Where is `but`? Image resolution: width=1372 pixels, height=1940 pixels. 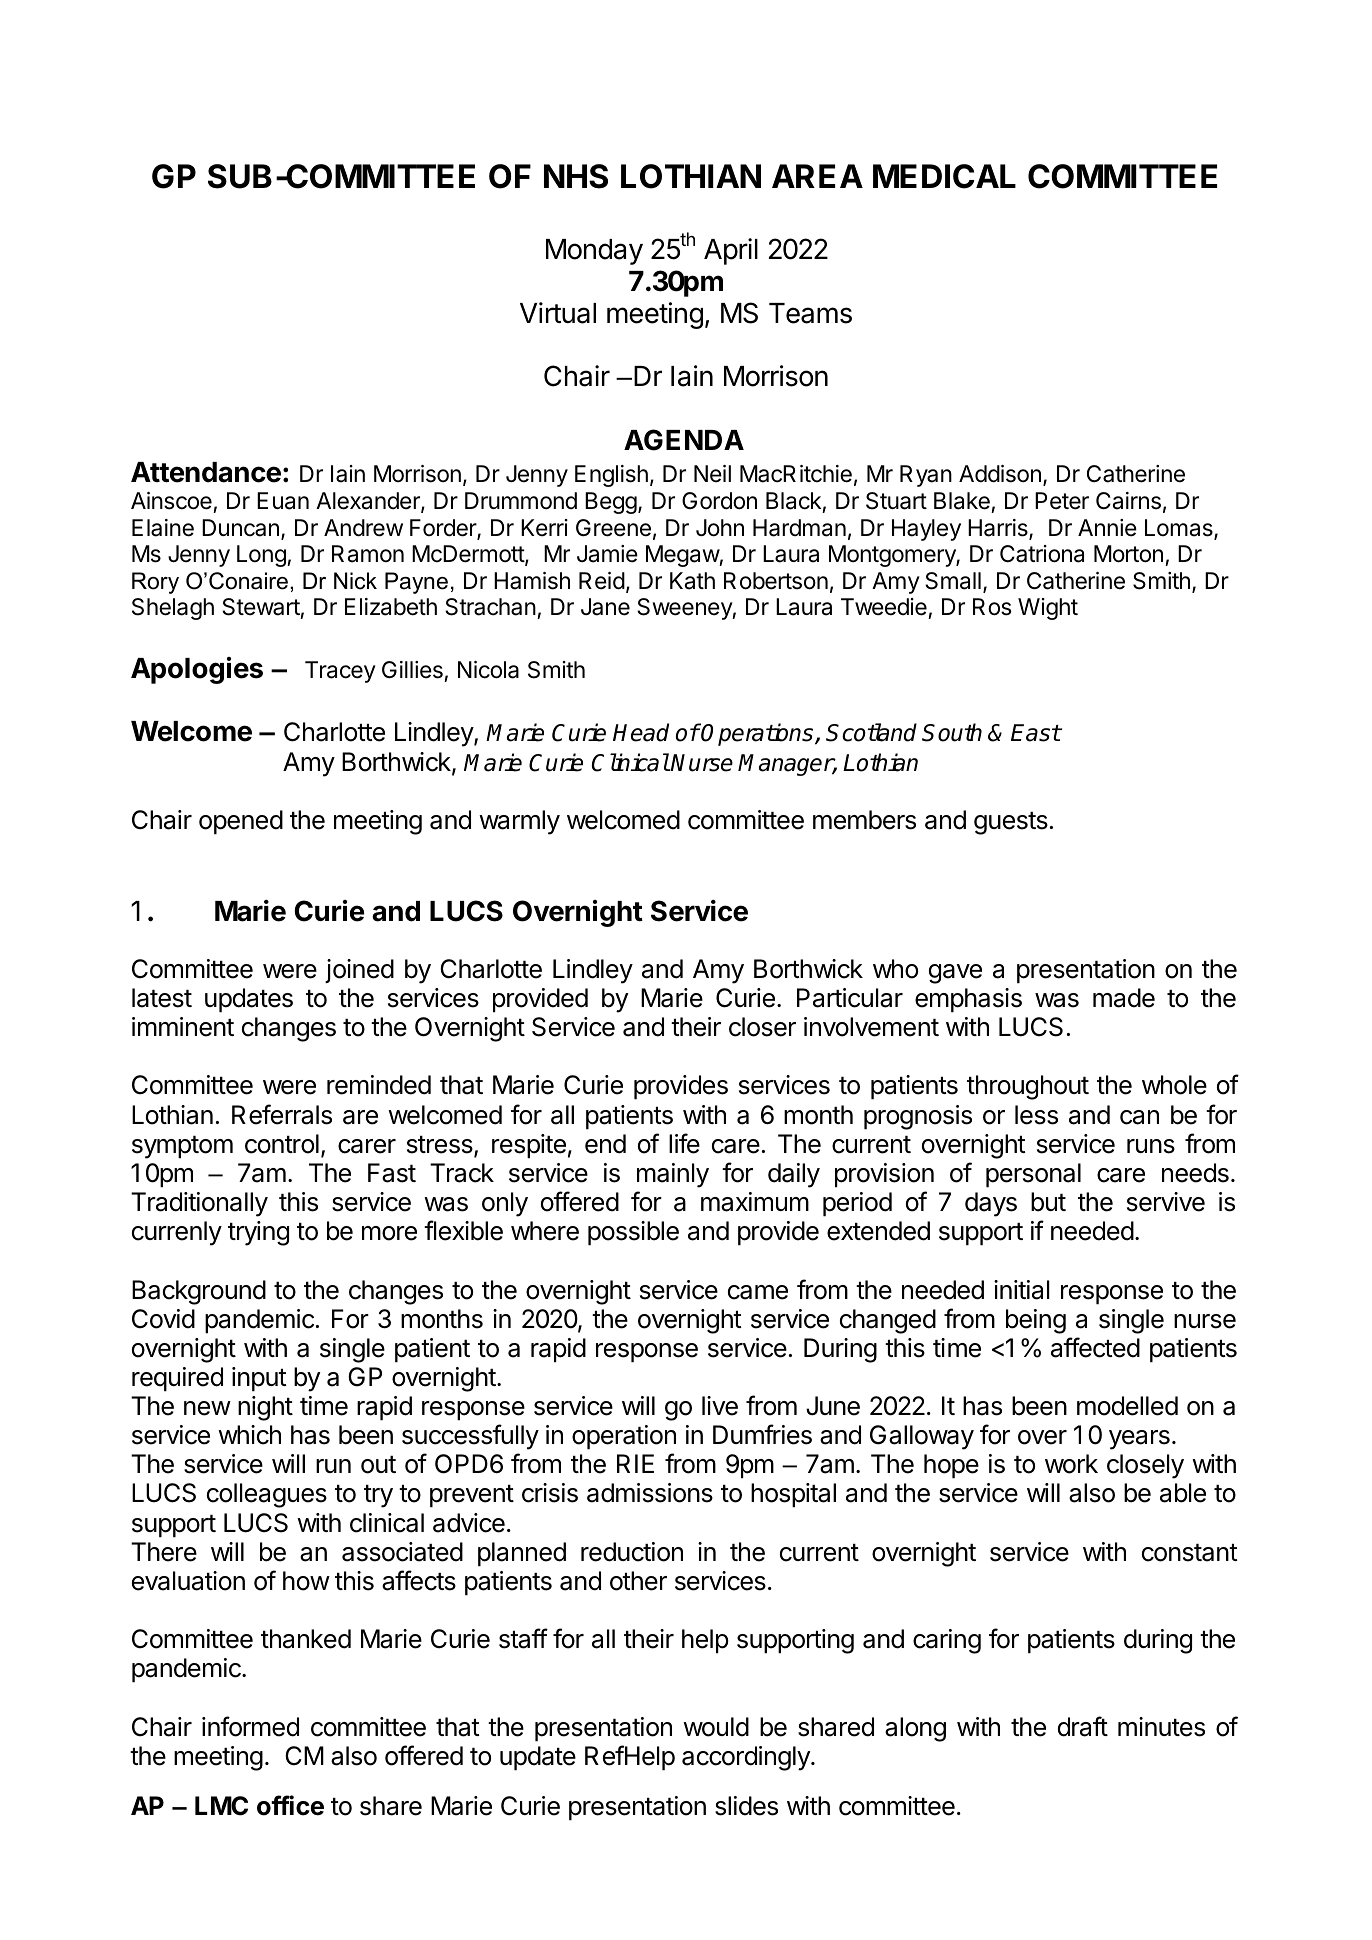 but is located at coordinates (1048, 1202).
